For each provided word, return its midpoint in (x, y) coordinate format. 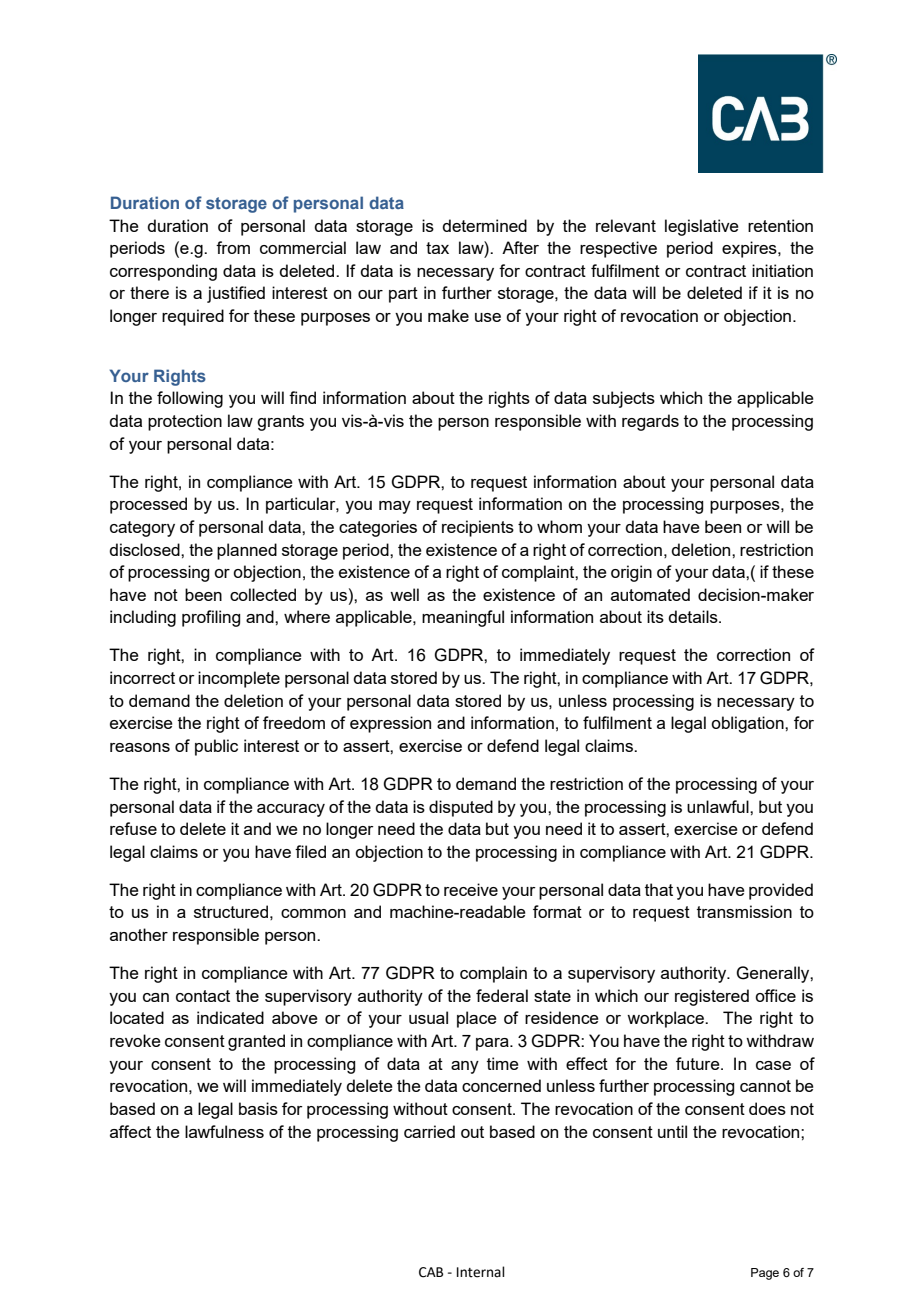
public (216, 747)
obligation (748, 724)
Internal (481, 1272)
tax (437, 248)
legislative (702, 227)
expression (390, 724)
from (233, 247)
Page (765, 1274)
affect (130, 1131)
